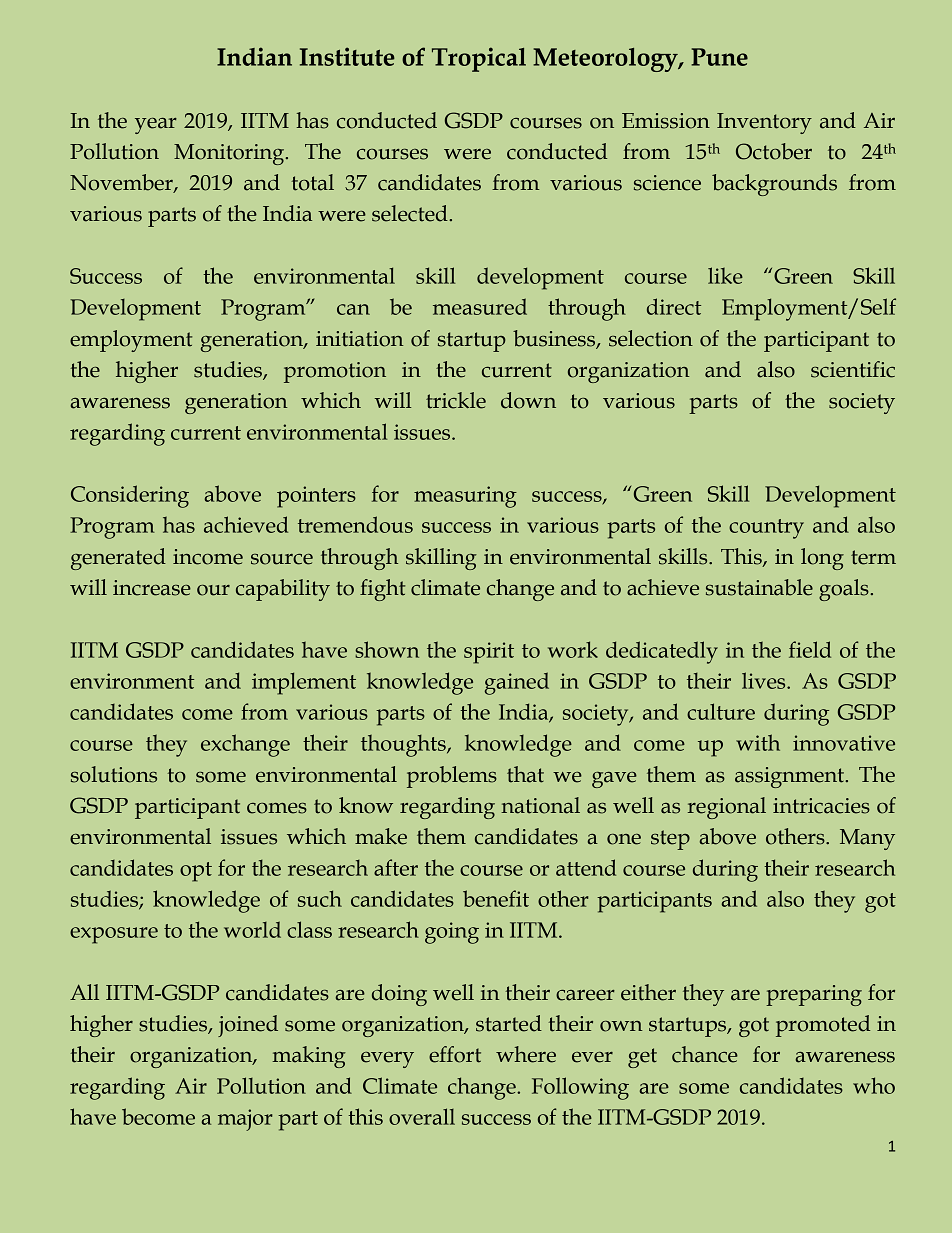 The width and height of the screenshot is (952, 1233). I want to click on increase, so click(152, 588).
